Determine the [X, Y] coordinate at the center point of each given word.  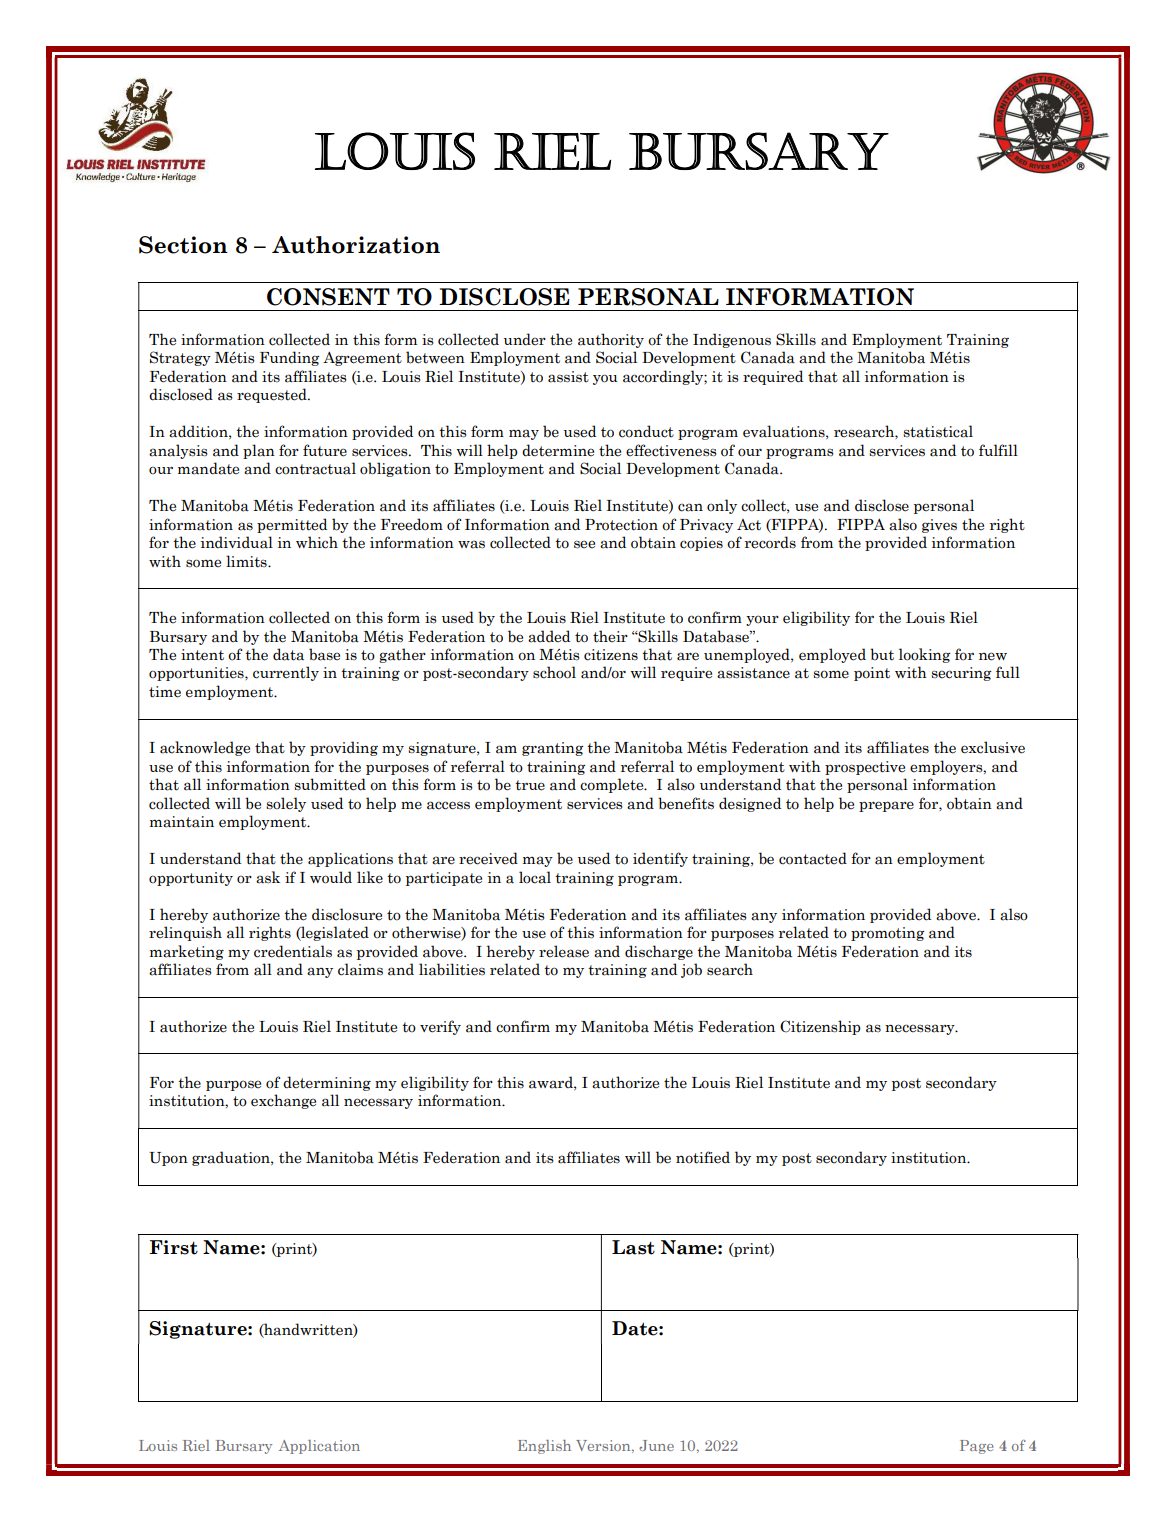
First [173, 1247]
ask [268, 877]
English [544, 1447]
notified [703, 1157]
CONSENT [328, 297]
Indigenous [732, 340]
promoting [888, 934]
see [584, 544]
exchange [283, 1101]
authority [611, 340]
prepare [886, 806]
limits [247, 561]
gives [939, 526]
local [535, 877]
